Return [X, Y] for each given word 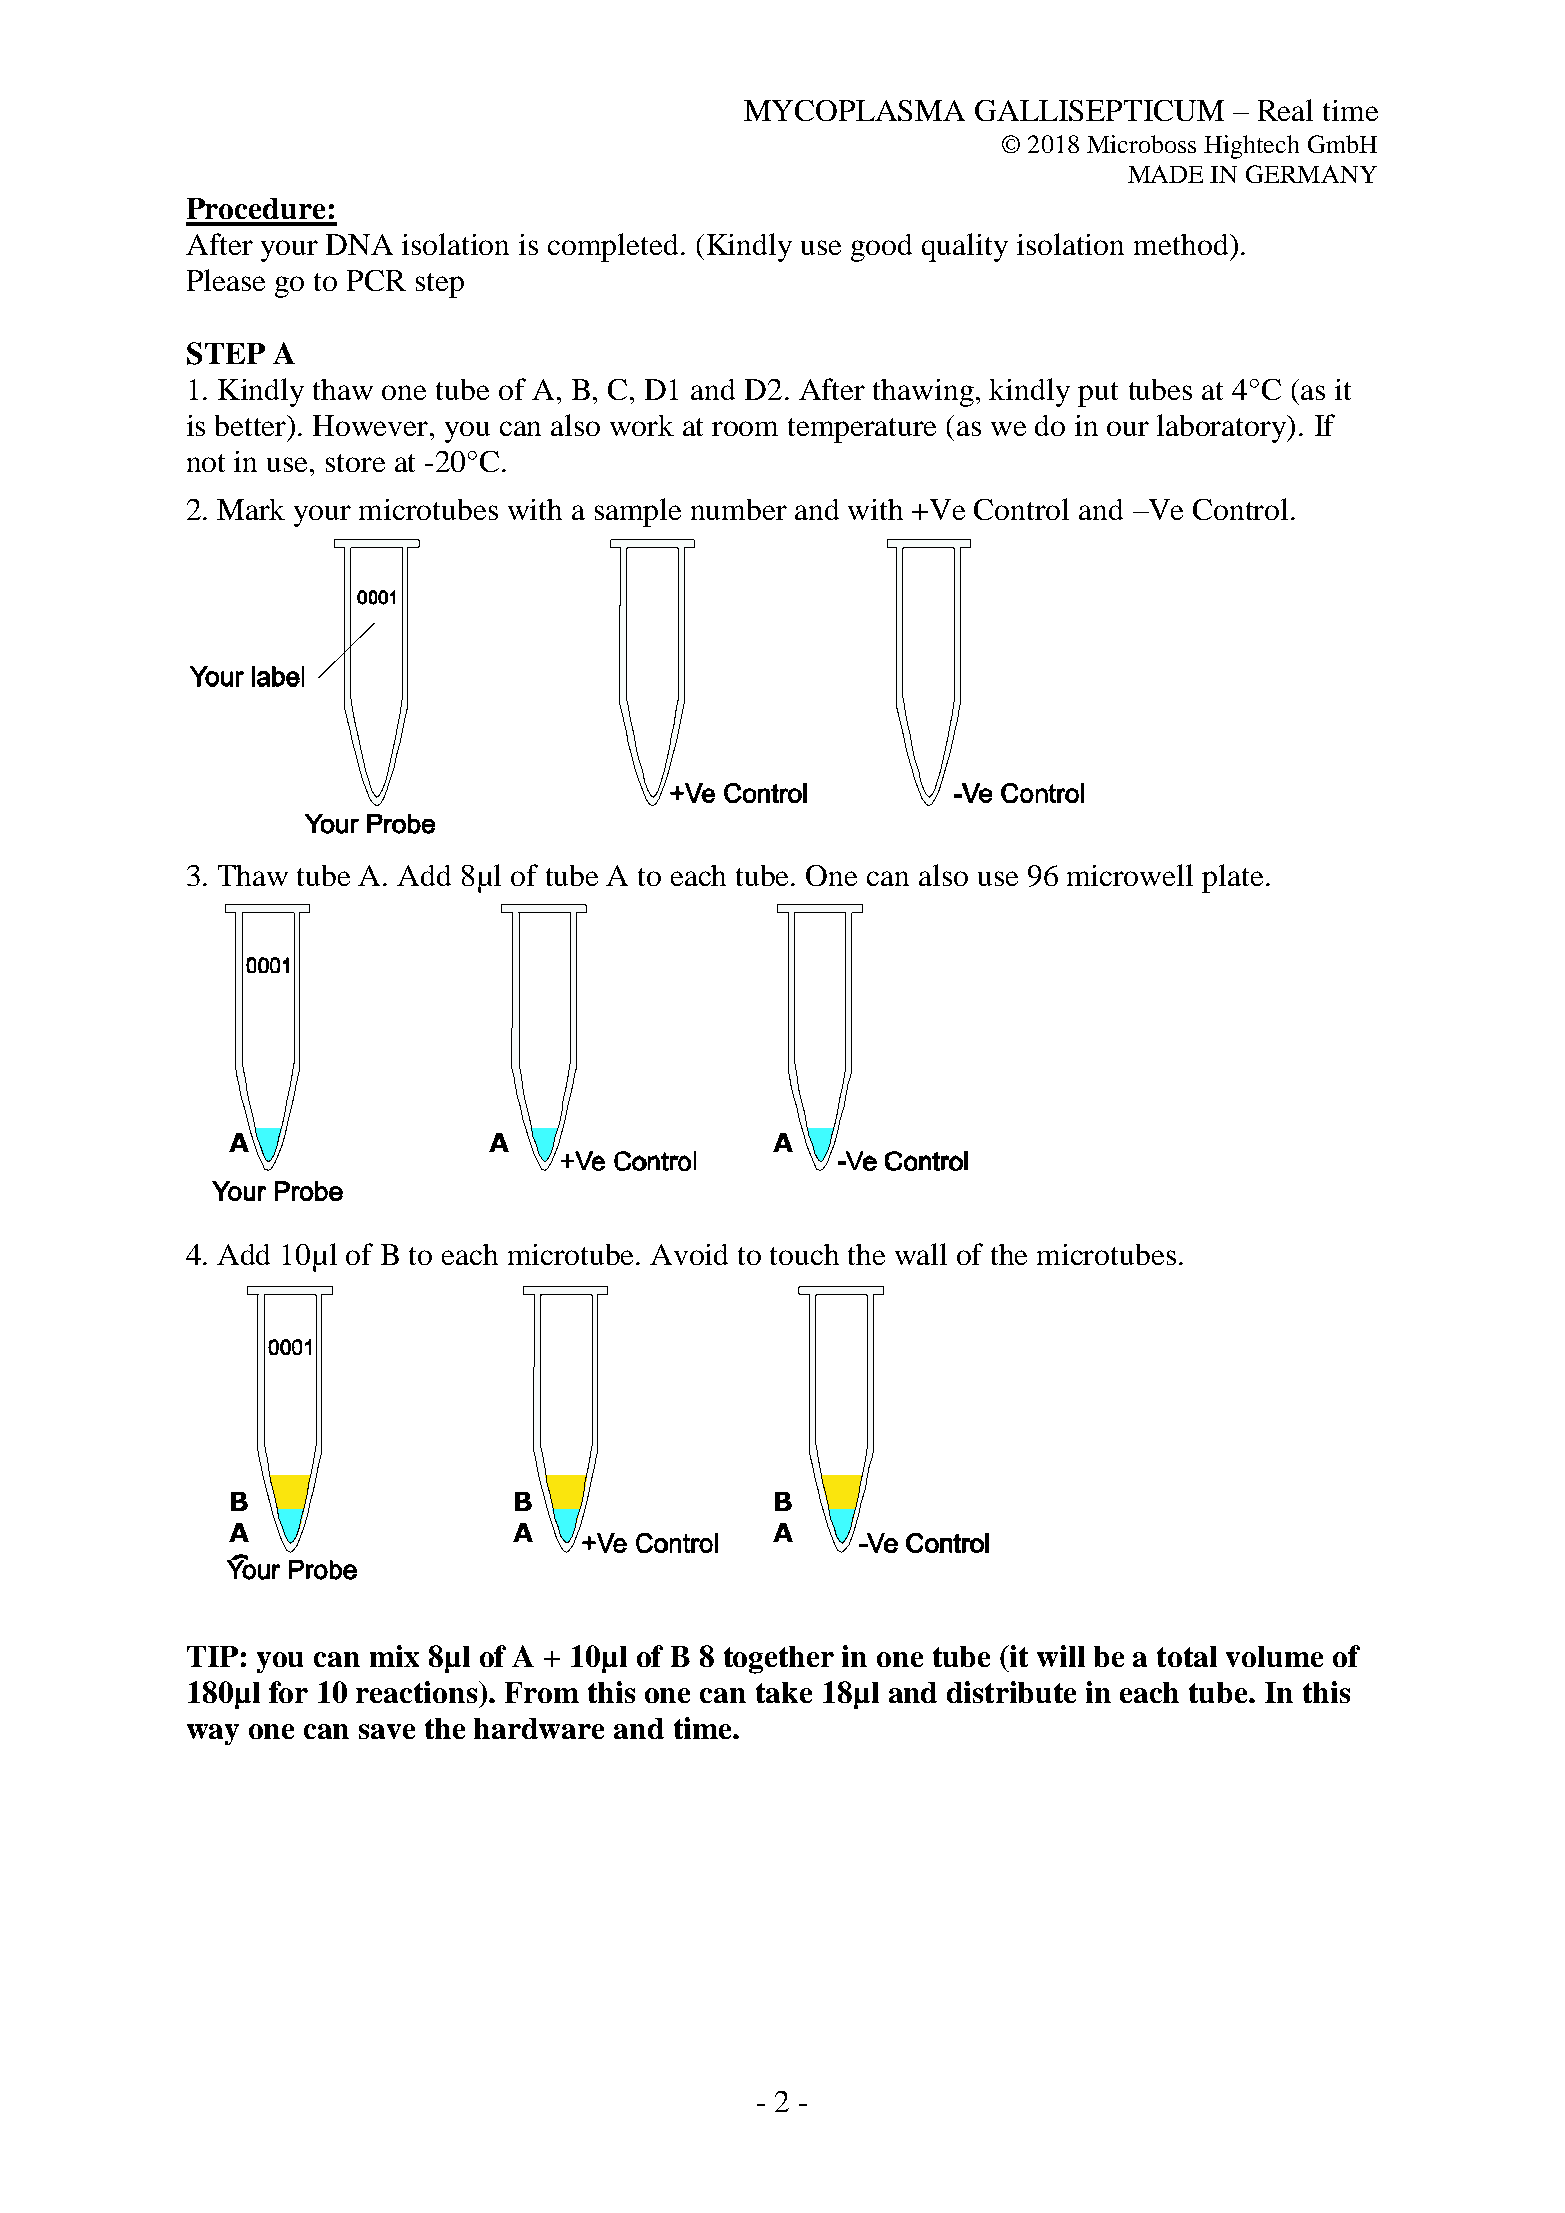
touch [804, 1254]
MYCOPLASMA [854, 110]
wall [921, 1254]
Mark [251, 509]
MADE [1165, 174]
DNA [359, 244]
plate [1232, 878]
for [288, 1692]
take [784, 1692]
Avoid [689, 1254]
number [739, 509]
